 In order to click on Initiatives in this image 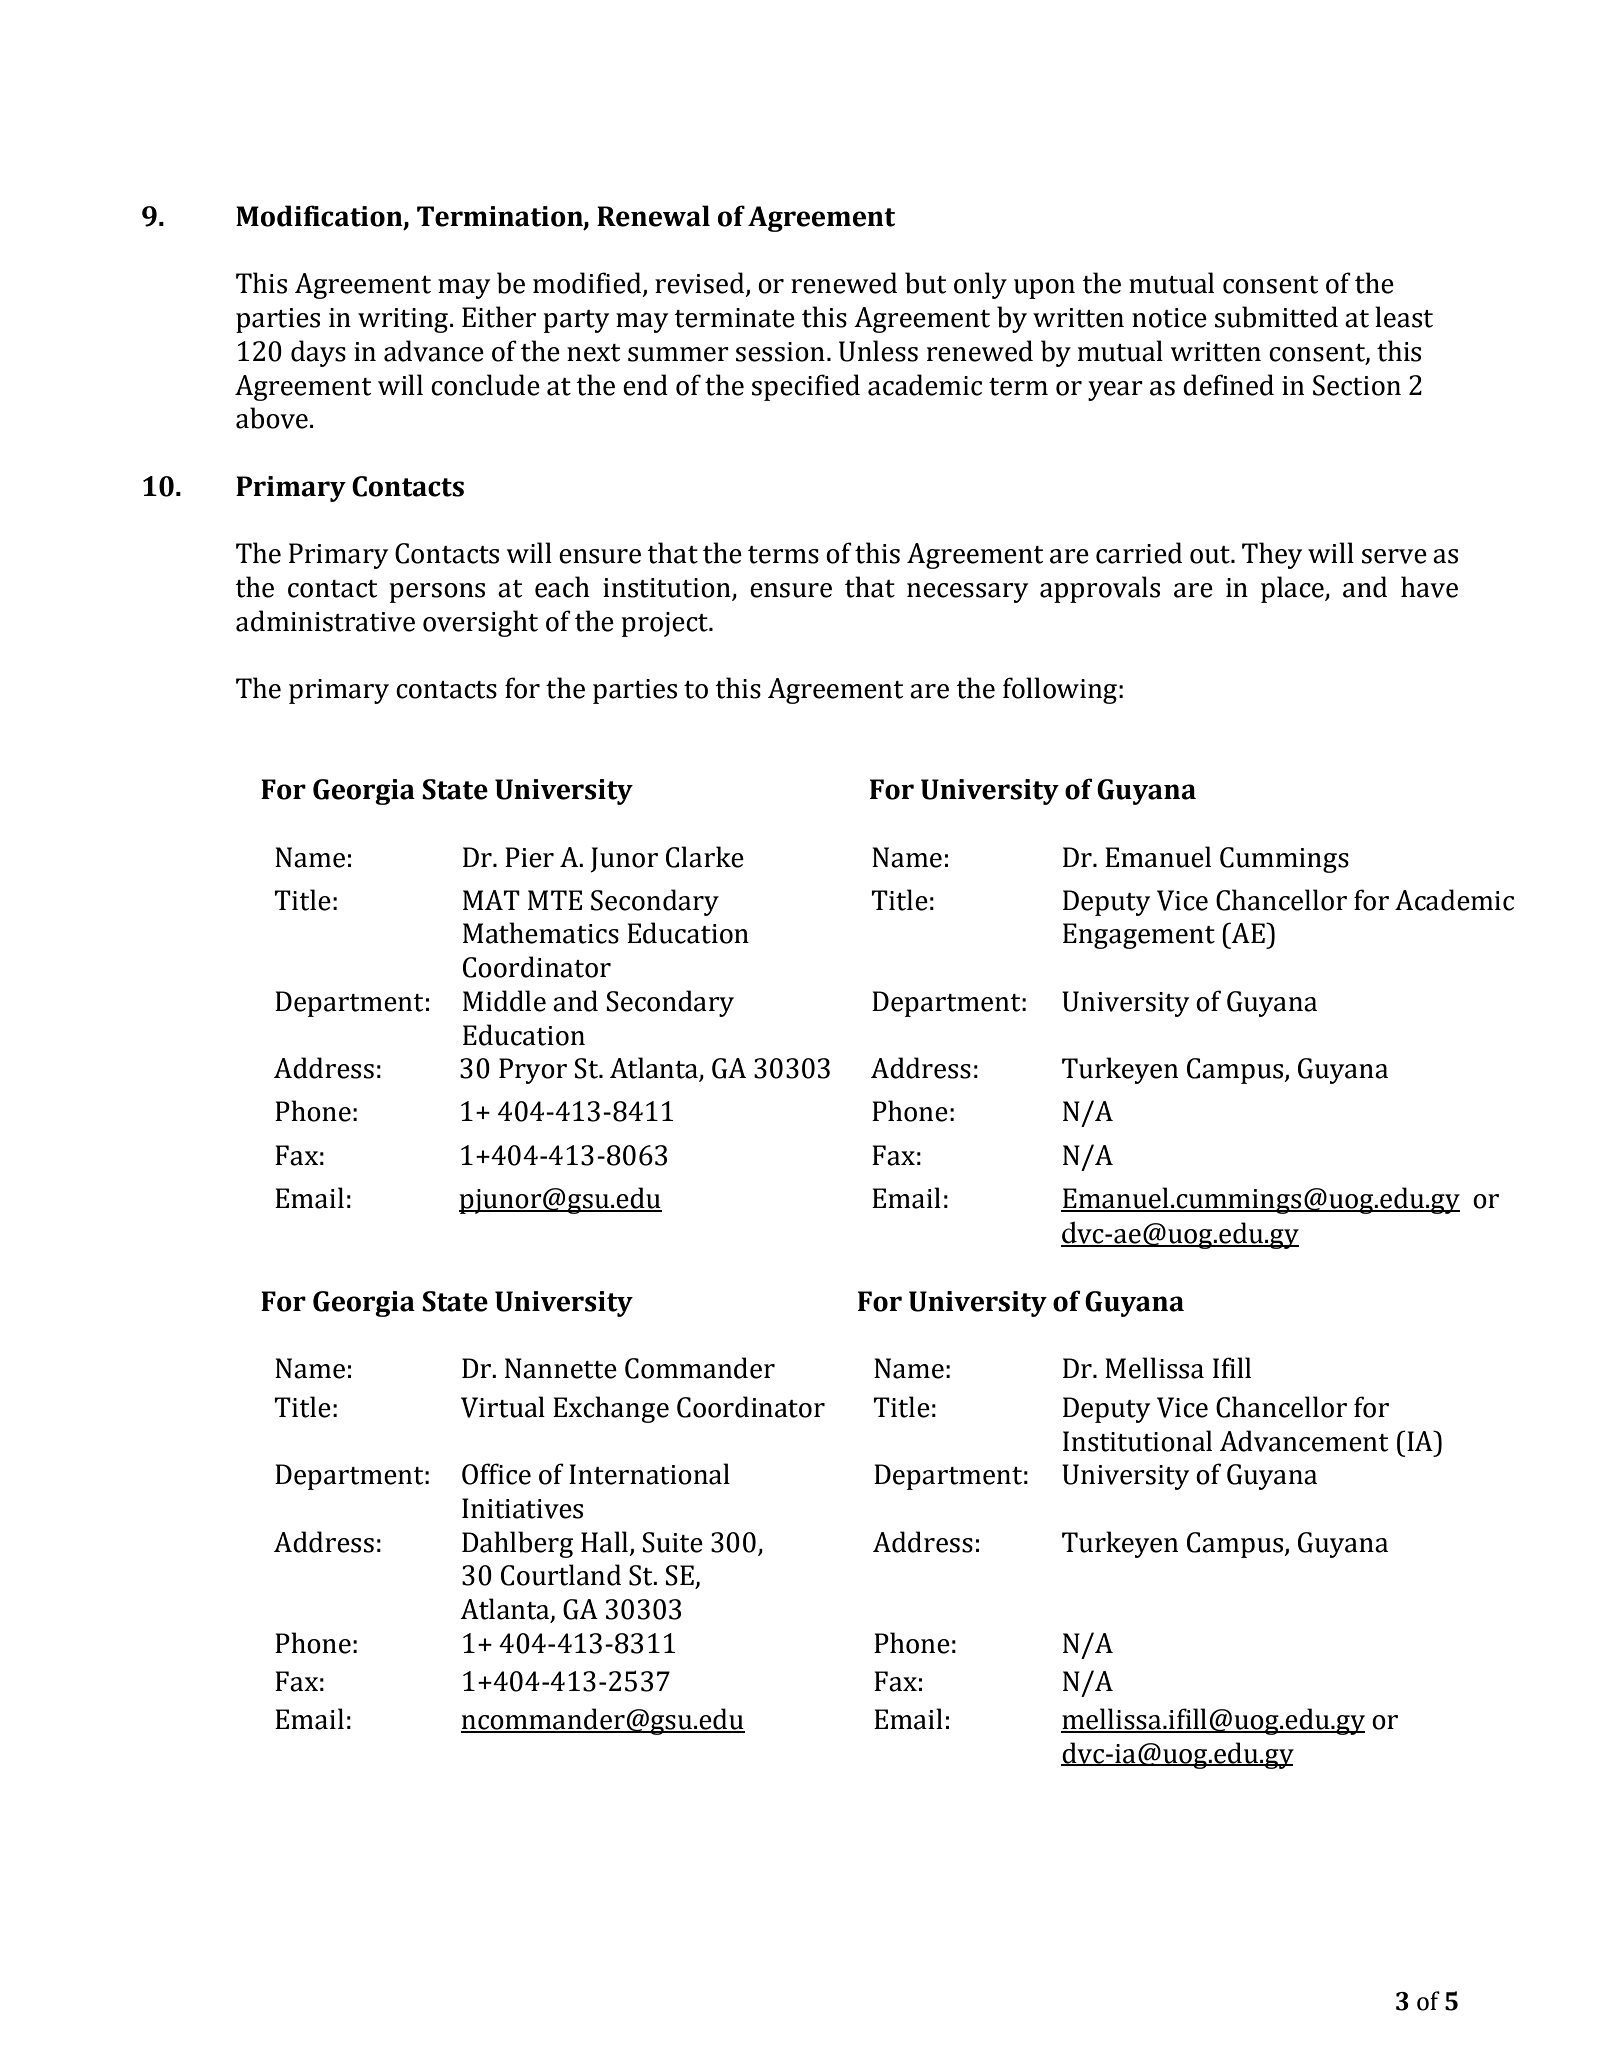, I will do `click(522, 1508)`.
